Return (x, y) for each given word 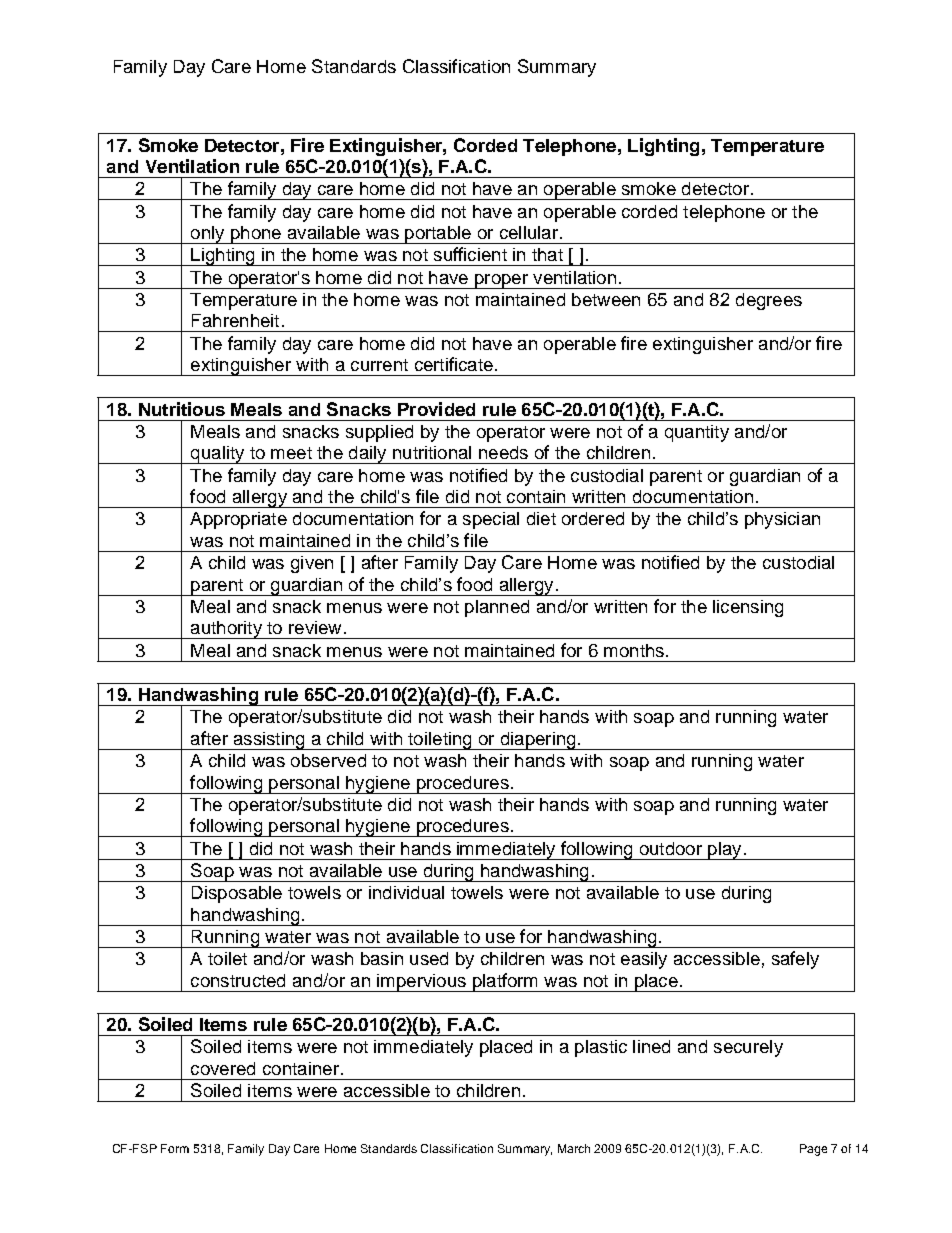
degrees (769, 301)
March (574, 1148)
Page (813, 1150)
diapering (538, 741)
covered (223, 1068)
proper (501, 281)
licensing (748, 608)
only (208, 235)
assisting (269, 741)
